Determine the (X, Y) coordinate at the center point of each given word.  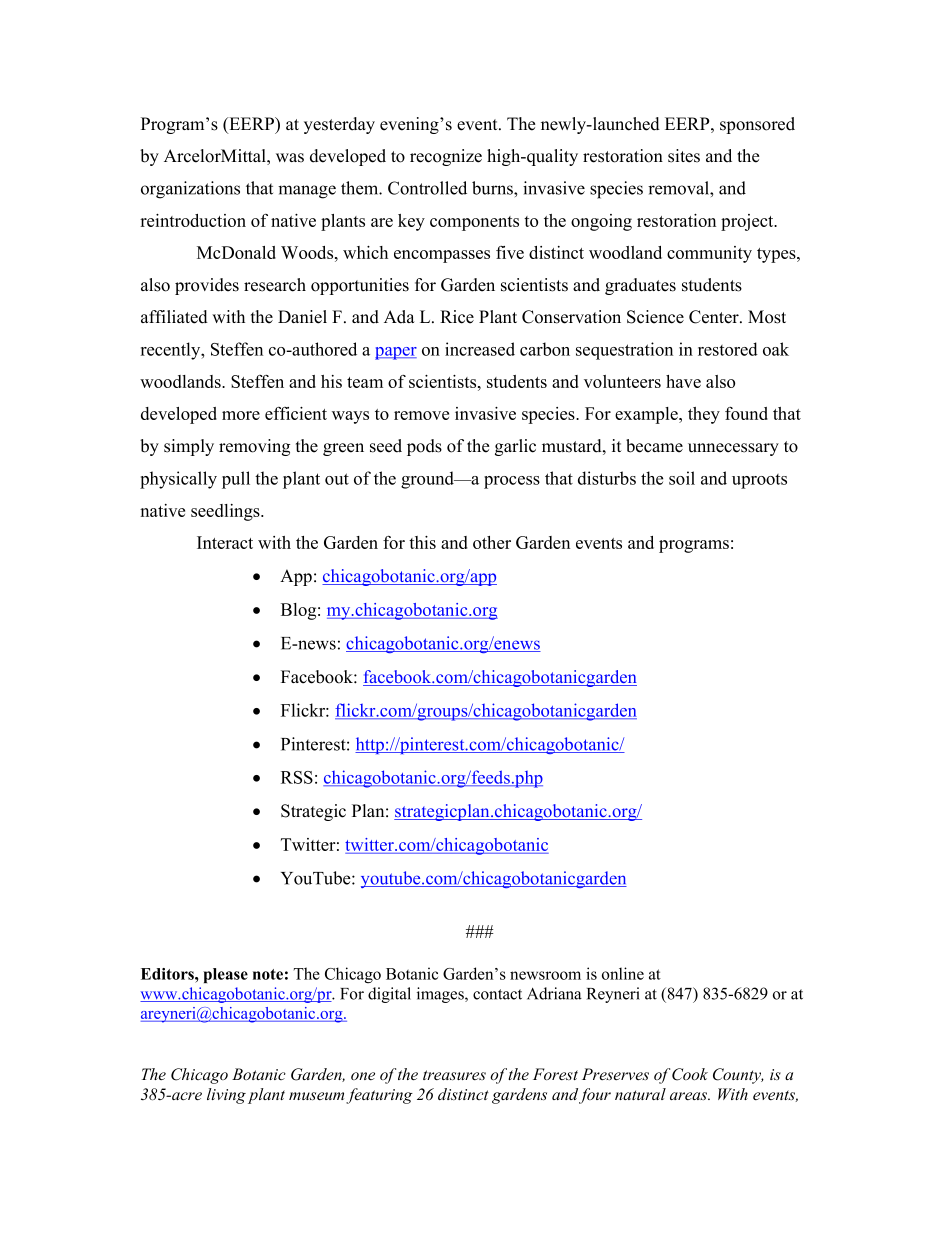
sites (684, 156)
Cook (690, 1074)
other (492, 542)
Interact (225, 542)
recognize (446, 157)
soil (682, 478)
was (290, 158)
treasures (454, 1075)
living (226, 1096)
